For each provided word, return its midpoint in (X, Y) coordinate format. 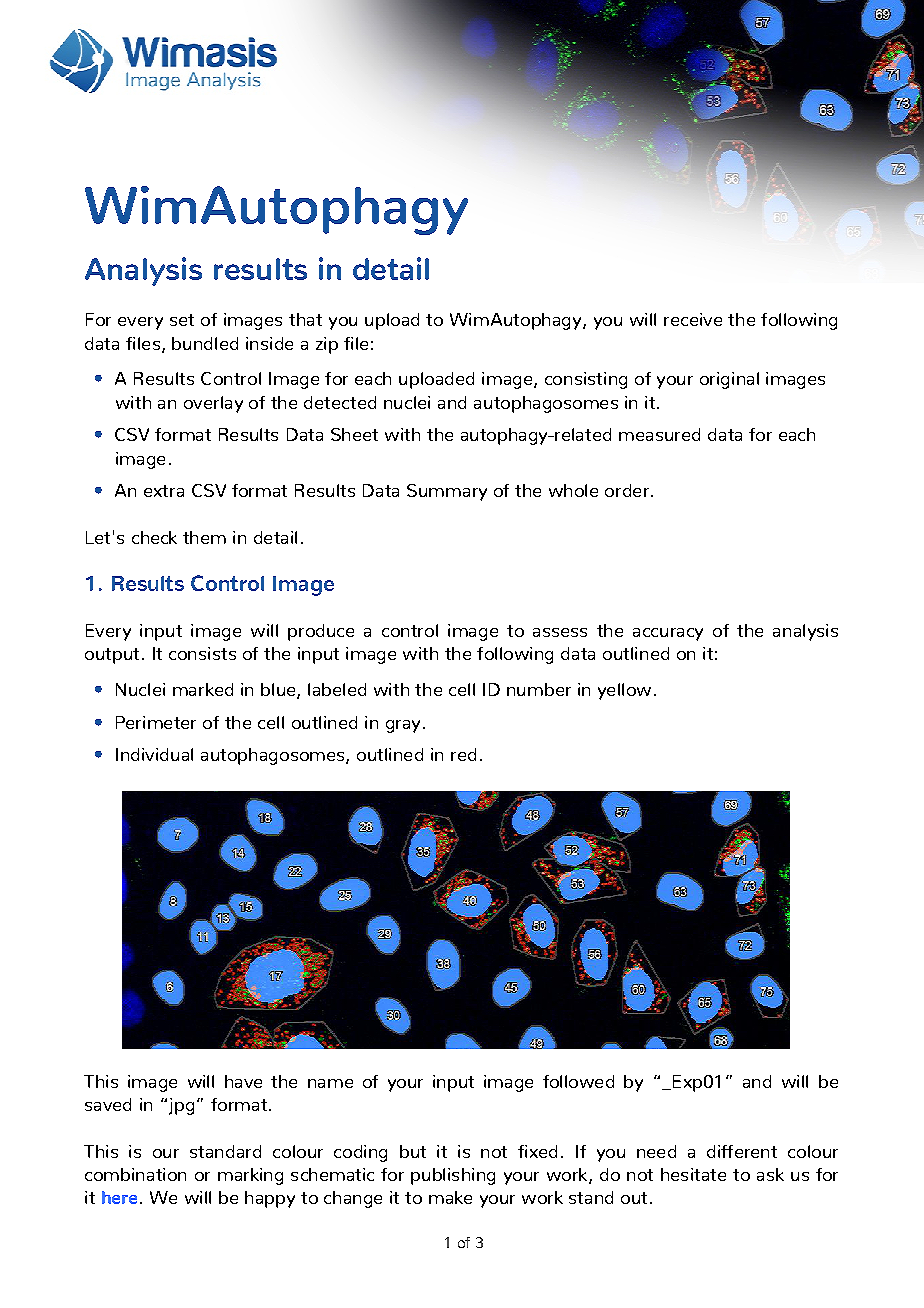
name (330, 1083)
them (204, 537)
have (243, 1081)
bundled (205, 343)
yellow (624, 691)
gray (403, 726)
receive (693, 319)
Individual (154, 754)
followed (578, 1081)
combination (135, 1174)
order (627, 490)
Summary (447, 492)
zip (327, 345)
